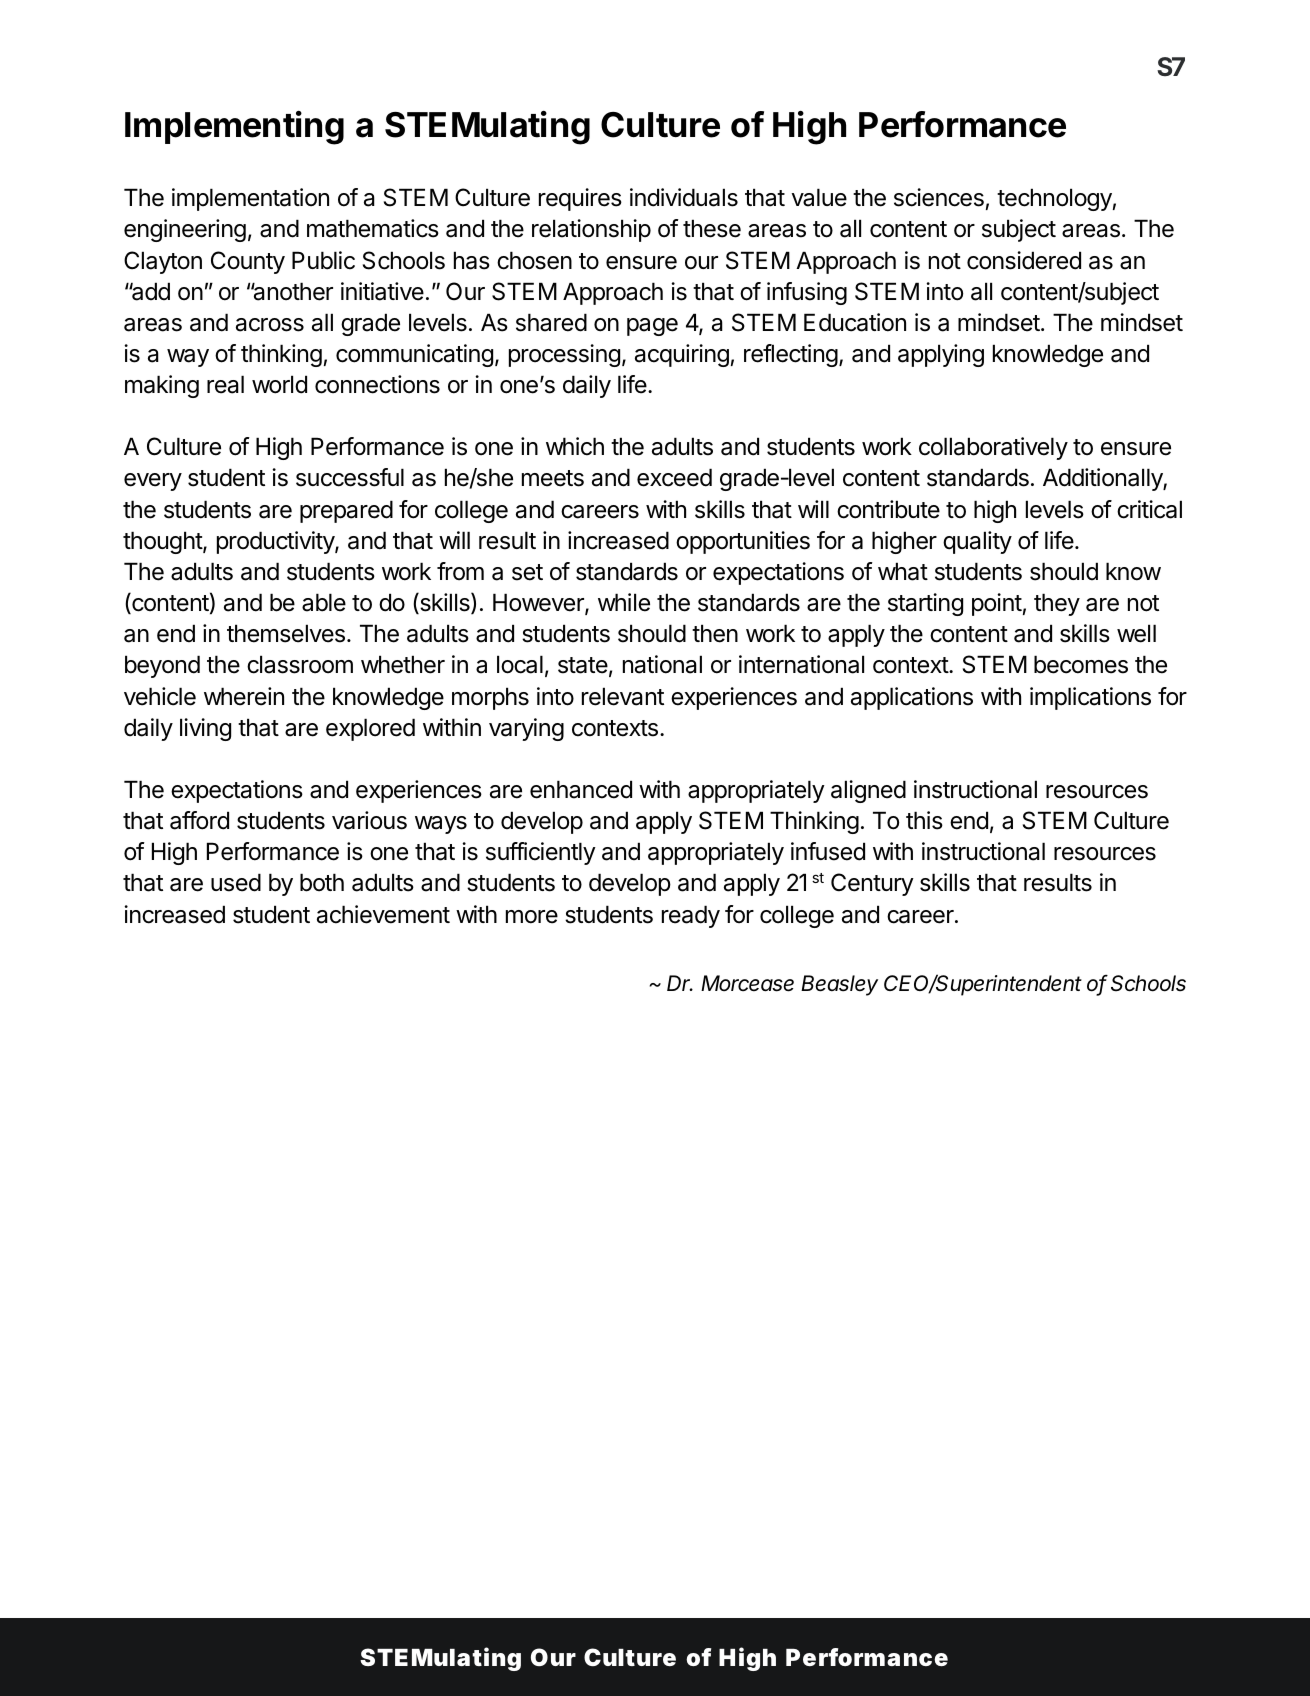 Image resolution: width=1310 pixels, height=1696 pixels. Describe the element at coordinates (350, 477) in the document. I see `successful` at that location.
